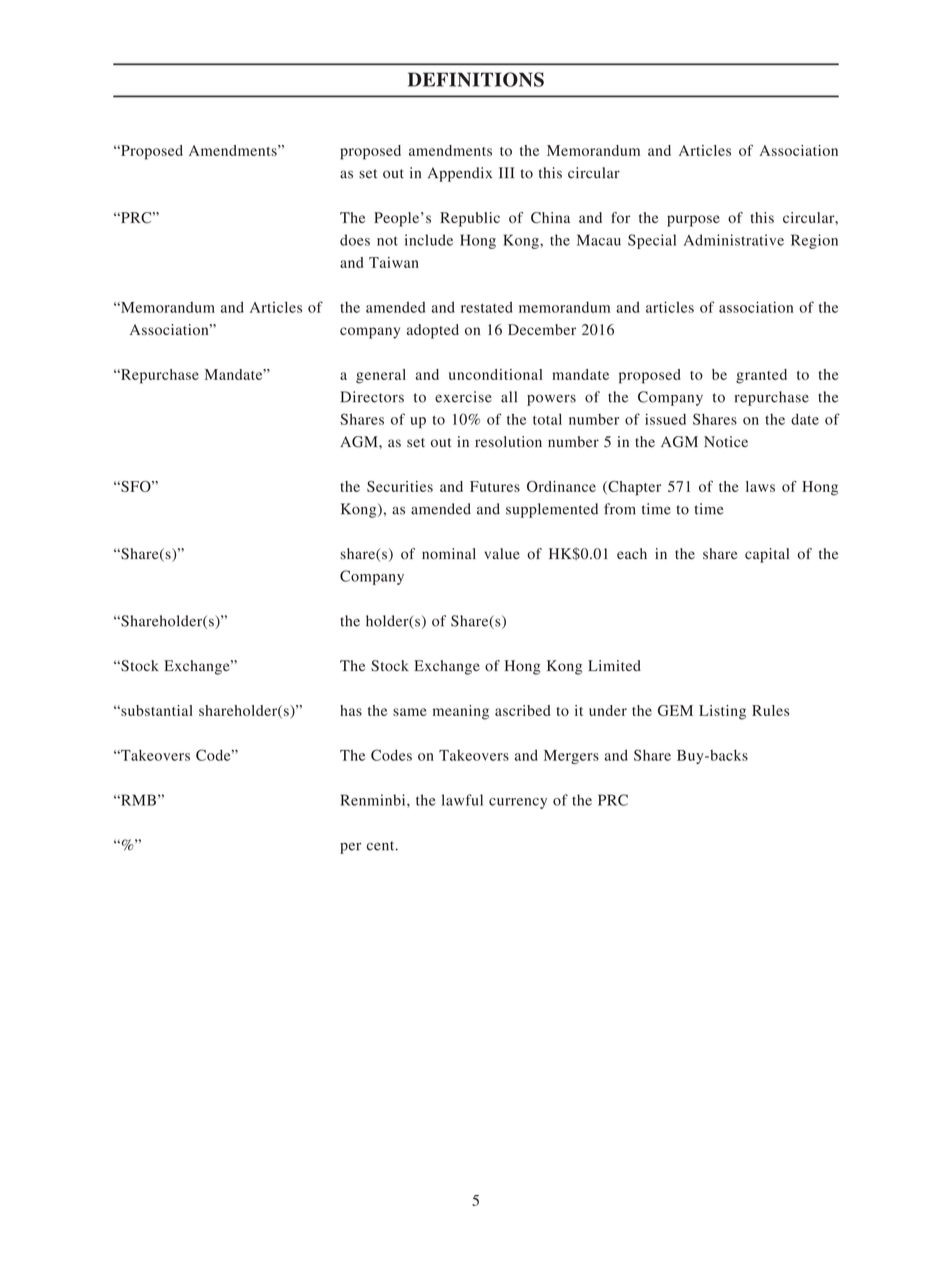 This document has height=1270, width=952. I want to click on Securities, so click(400, 486).
